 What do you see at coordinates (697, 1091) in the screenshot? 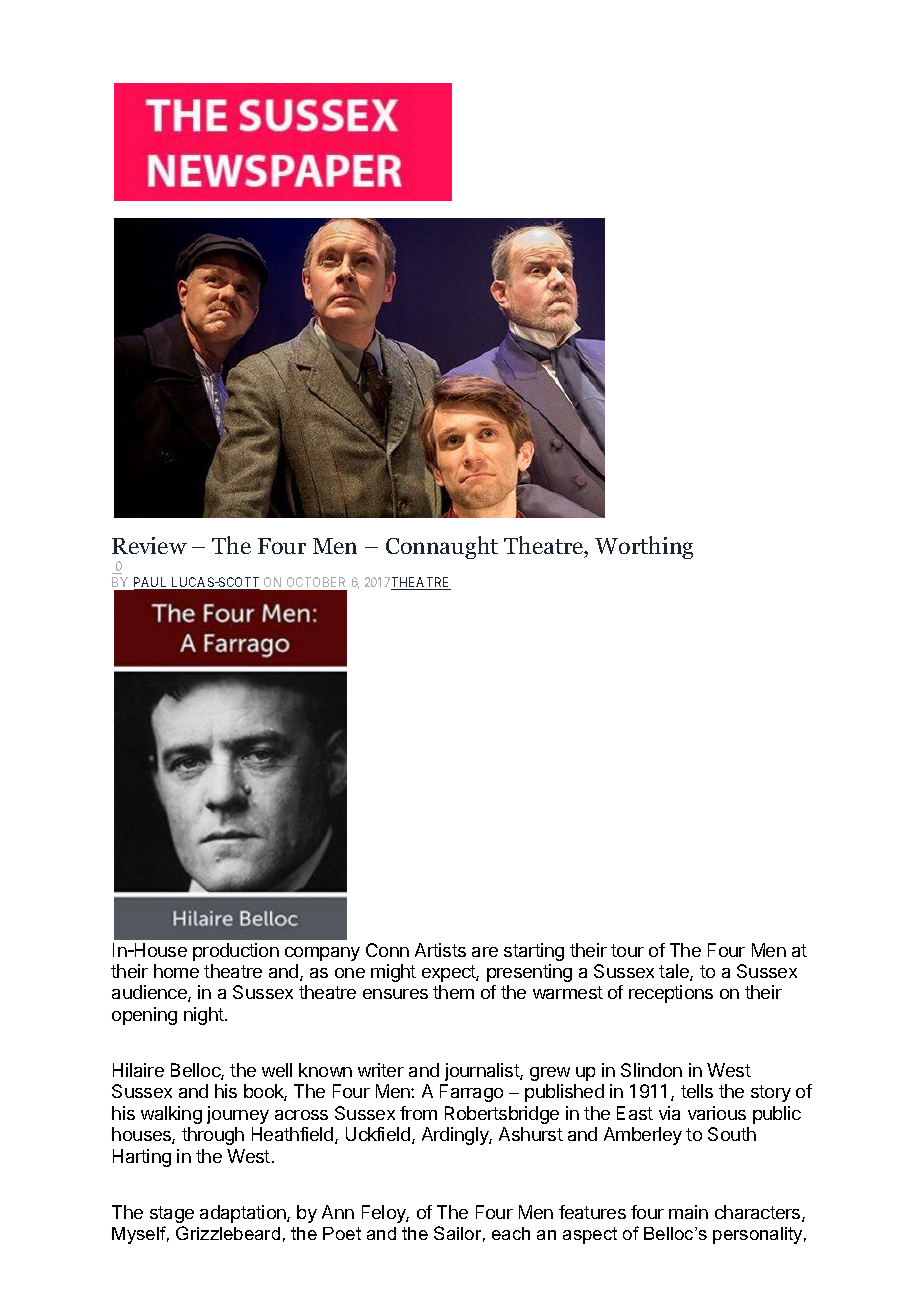
I see `tells` at bounding box center [697, 1091].
